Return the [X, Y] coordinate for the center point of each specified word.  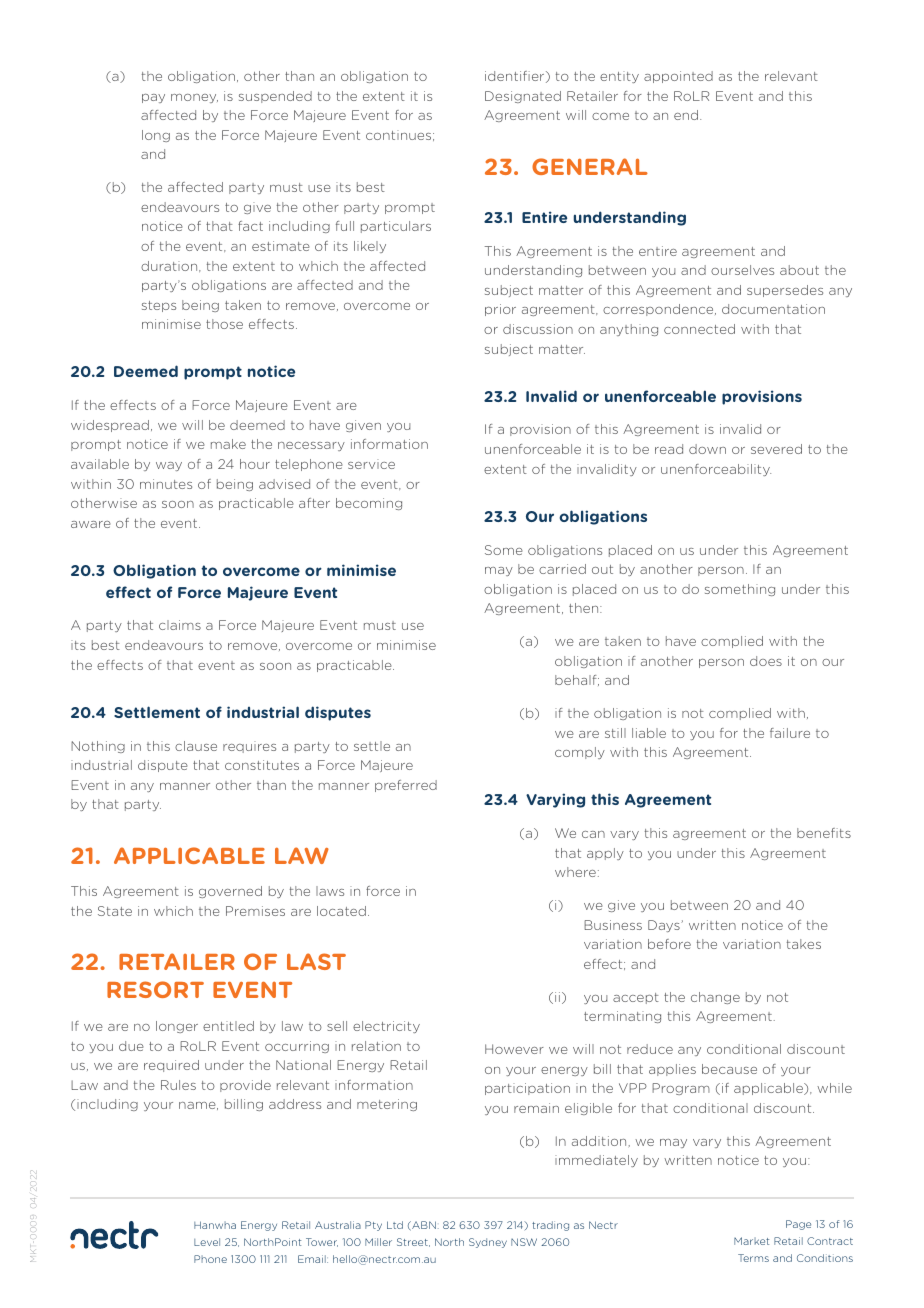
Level [207, 1242]
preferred [406, 786]
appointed [678, 77]
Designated [523, 97]
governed [230, 892]
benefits [824, 833]
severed [776, 449]
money [194, 98]
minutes [166, 484]
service [371, 464]
